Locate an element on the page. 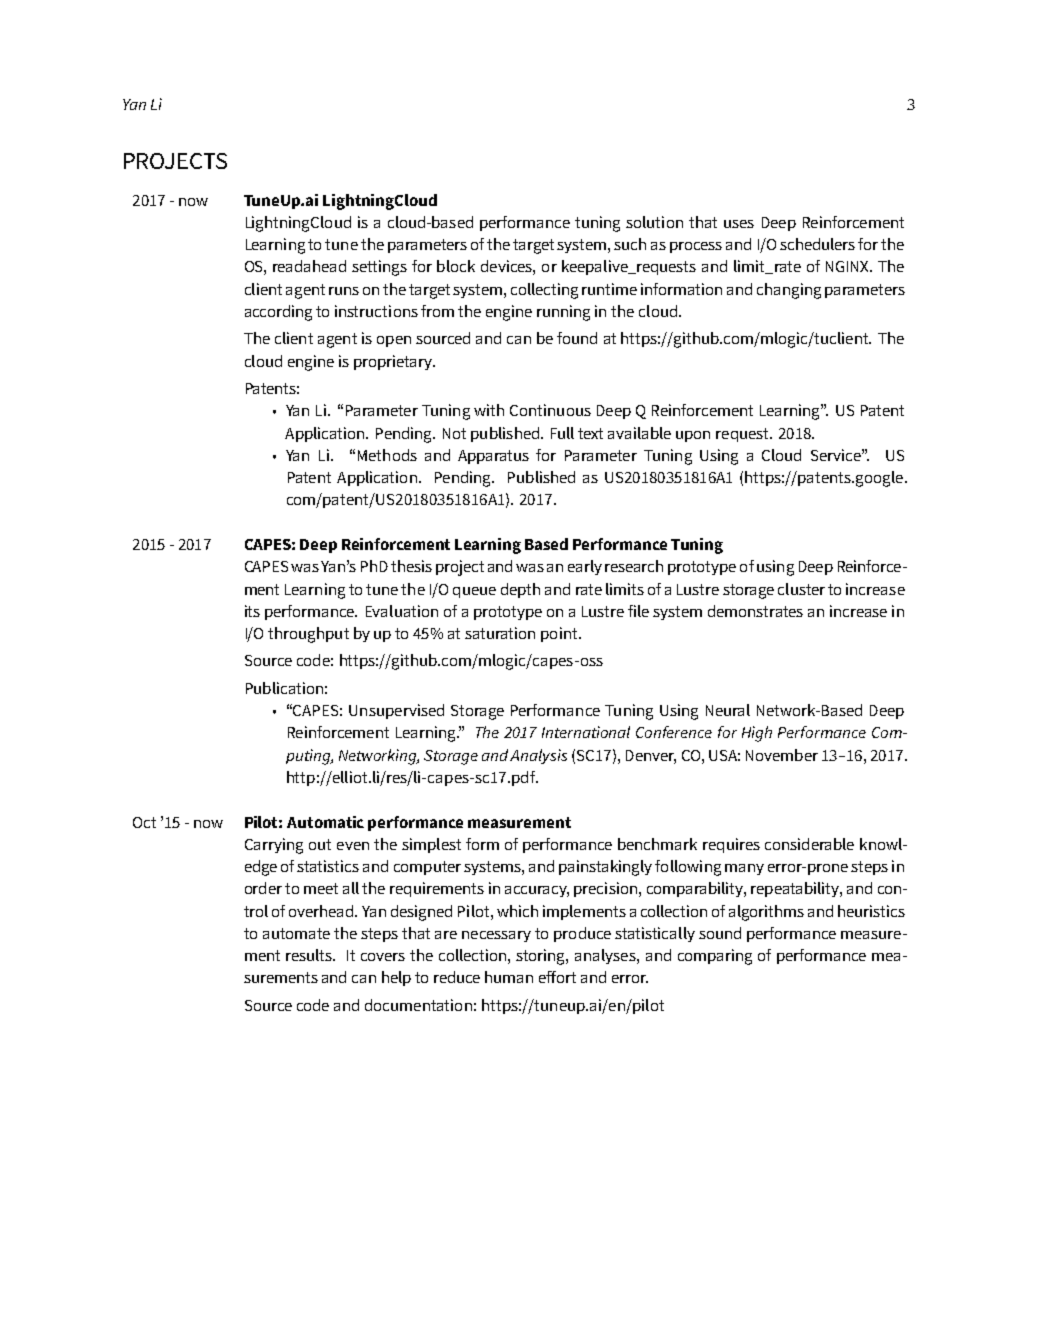  schedulers is located at coordinates (817, 244).
